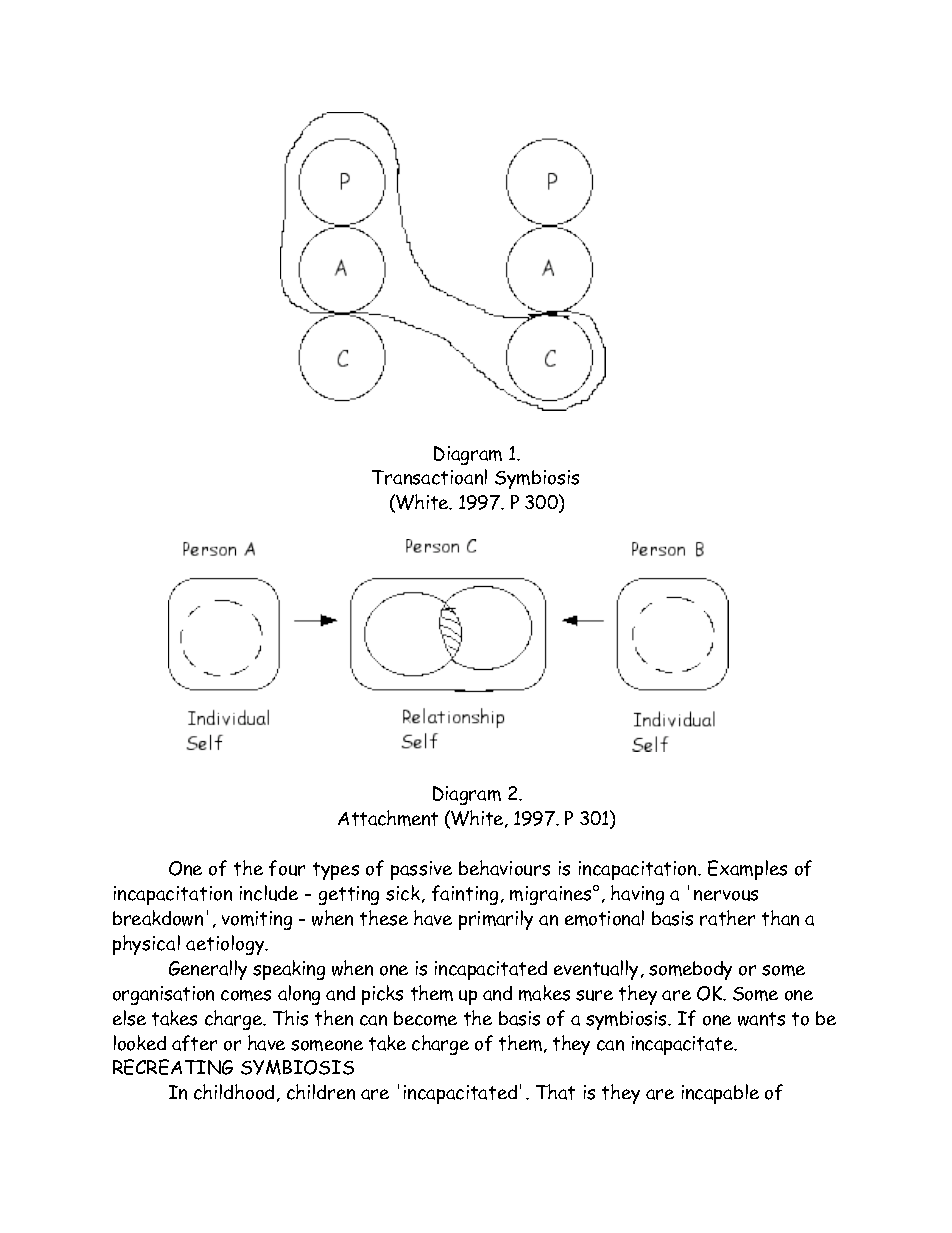 The image size is (952, 1233). What do you see at coordinates (504, 868) in the screenshot?
I see `behaviours` at bounding box center [504, 868].
